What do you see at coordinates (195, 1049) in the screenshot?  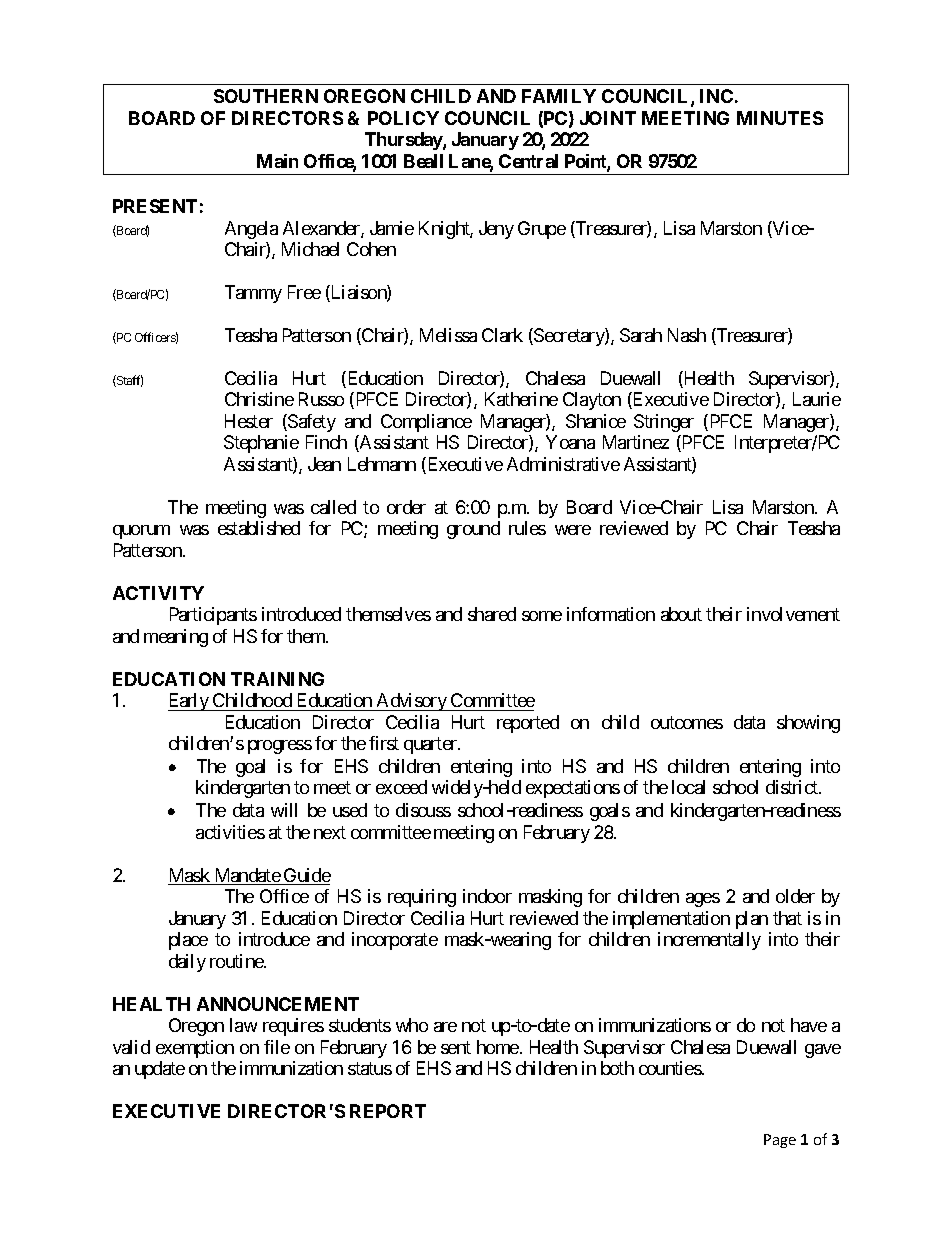 I see `exemption` at bounding box center [195, 1049].
